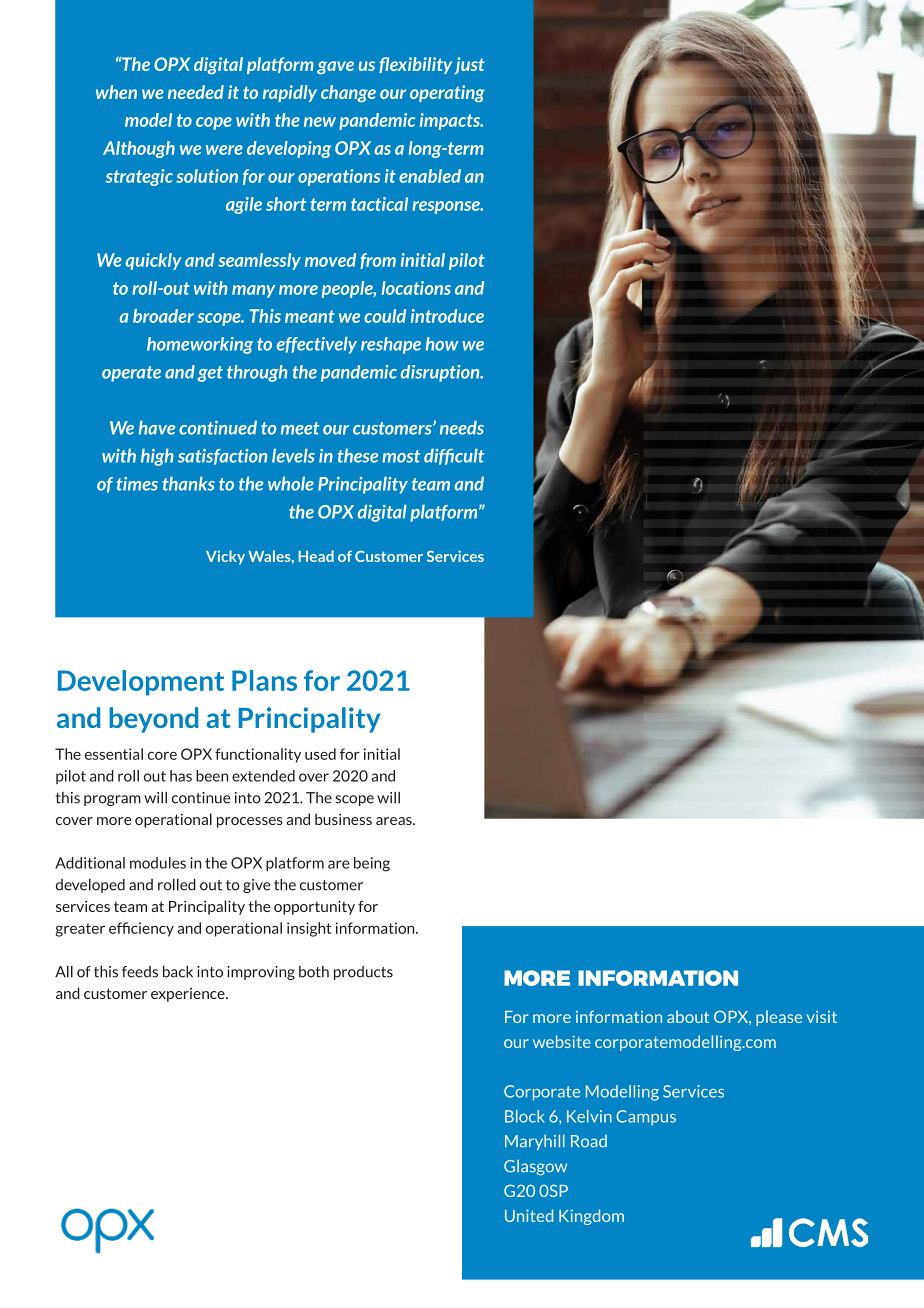  I want to click on United, so click(529, 1215).
